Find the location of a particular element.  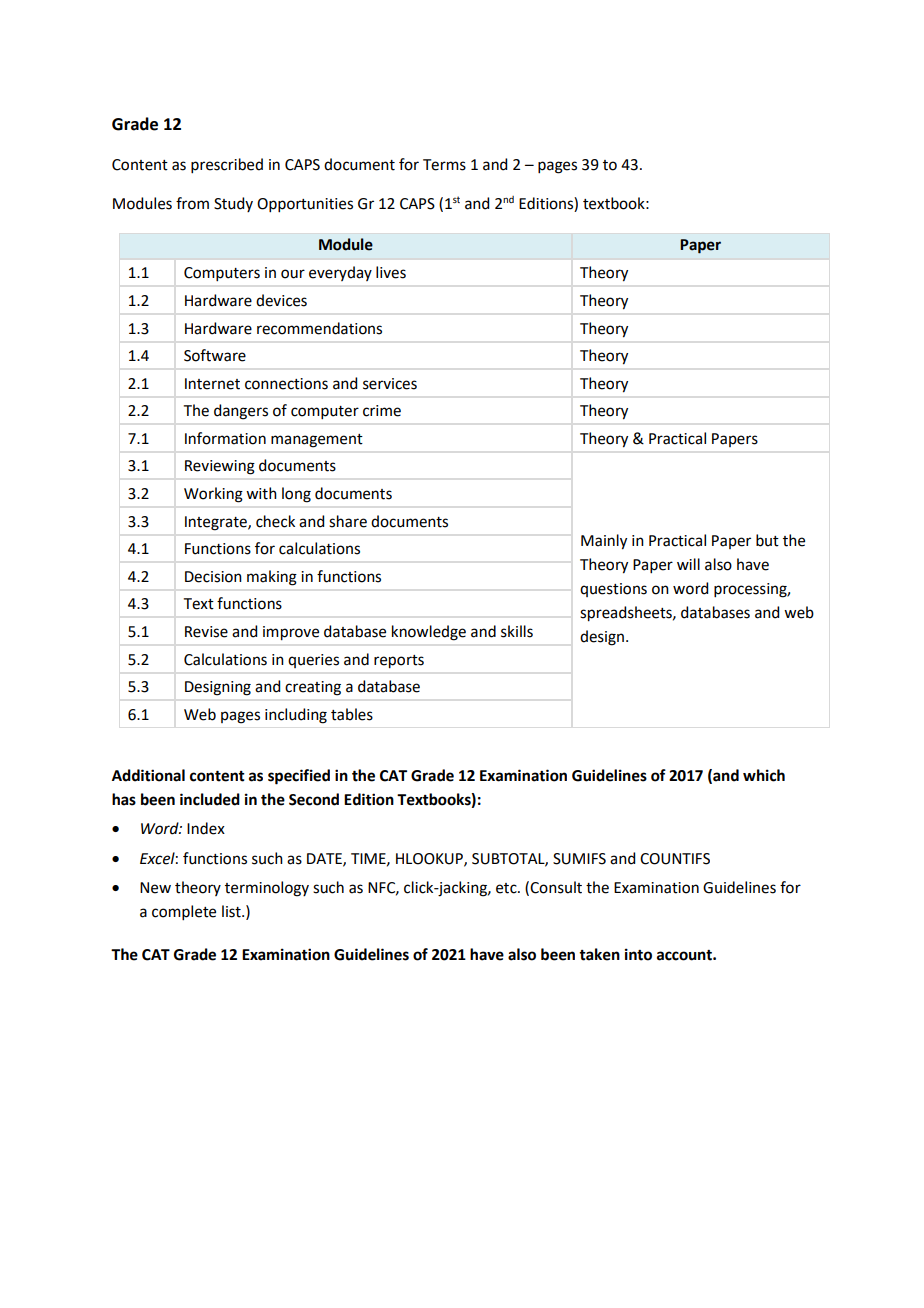

Internet is located at coordinates (212, 384).
